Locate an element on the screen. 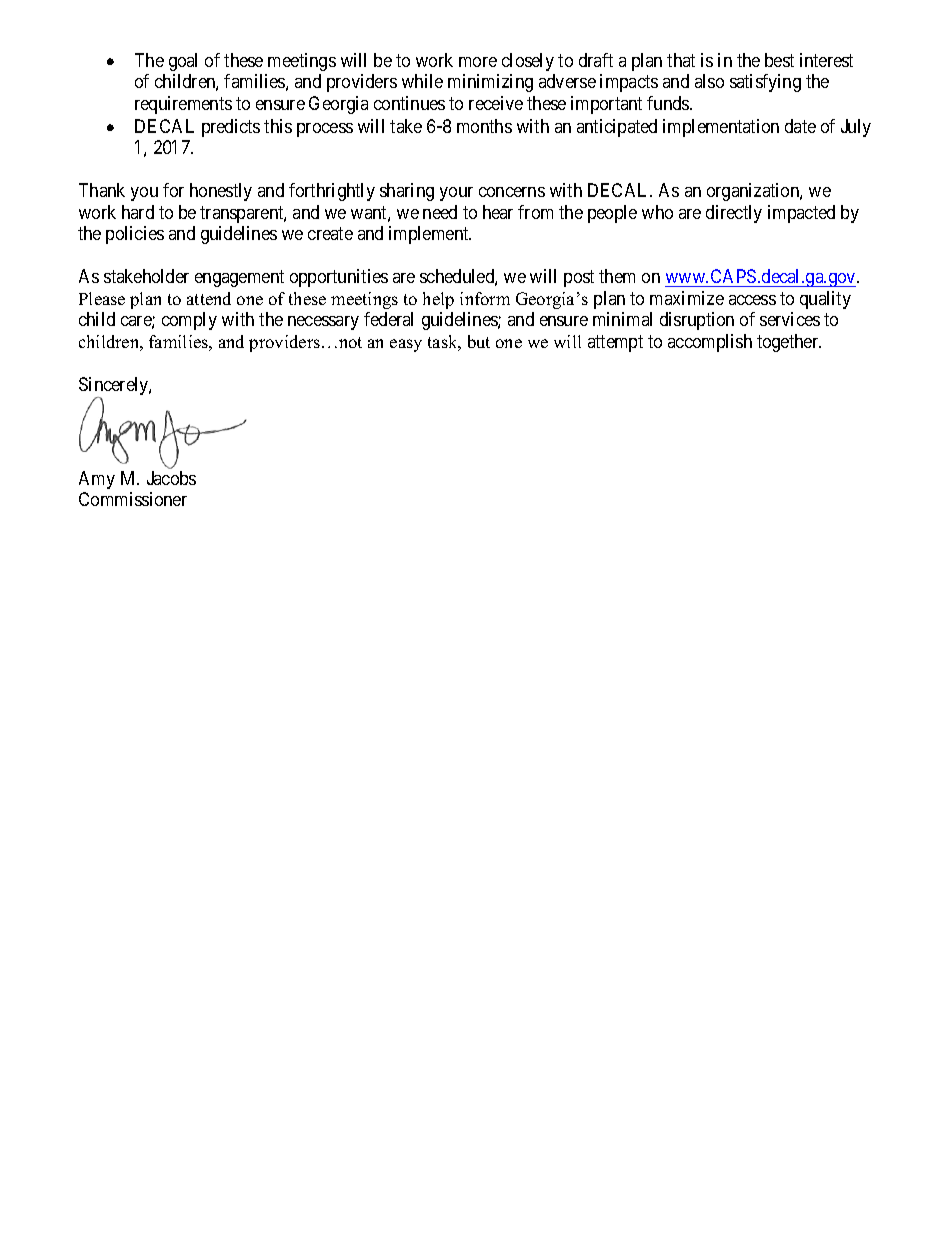  date is located at coordinates (800, 126).
